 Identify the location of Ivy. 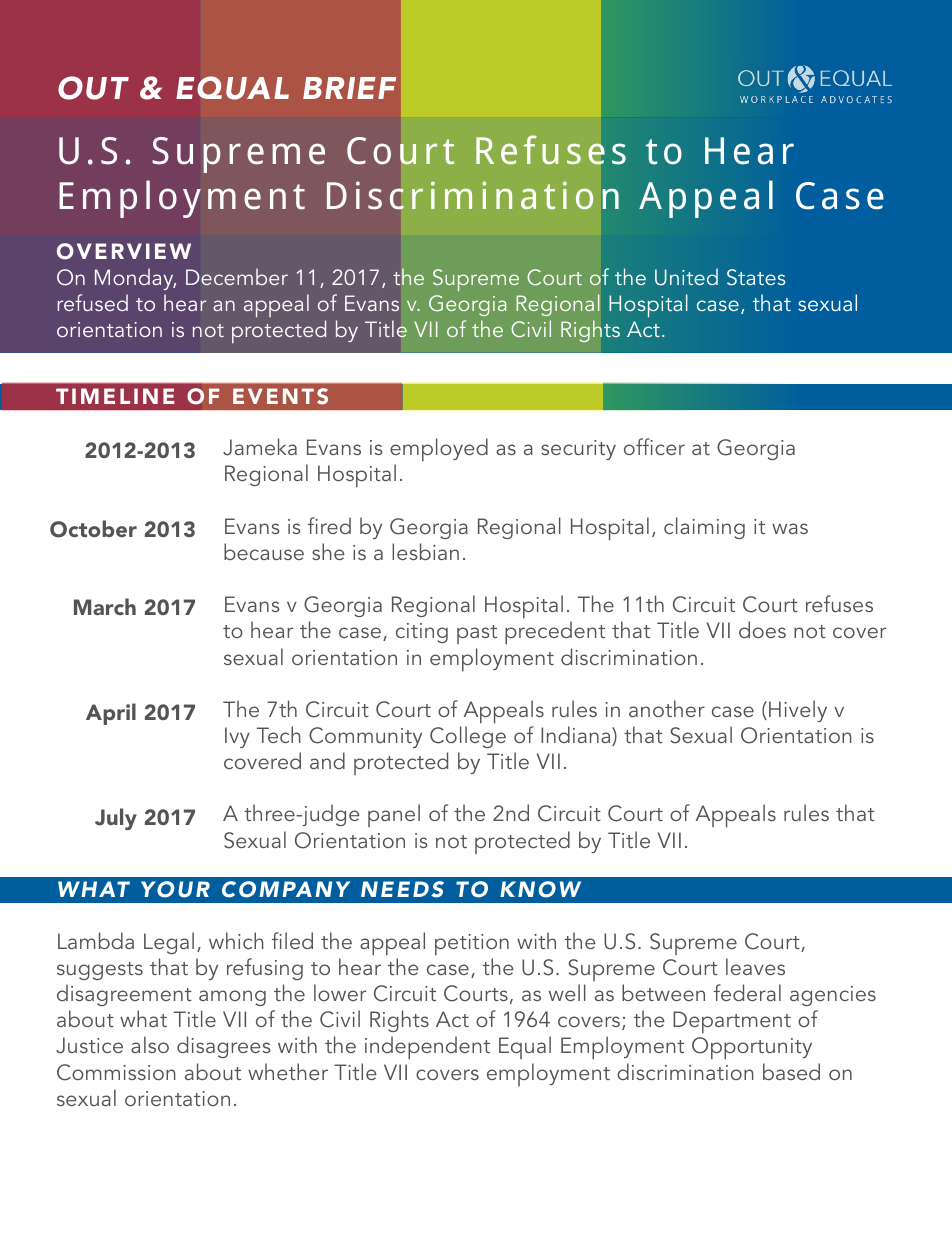
(237, 737).
